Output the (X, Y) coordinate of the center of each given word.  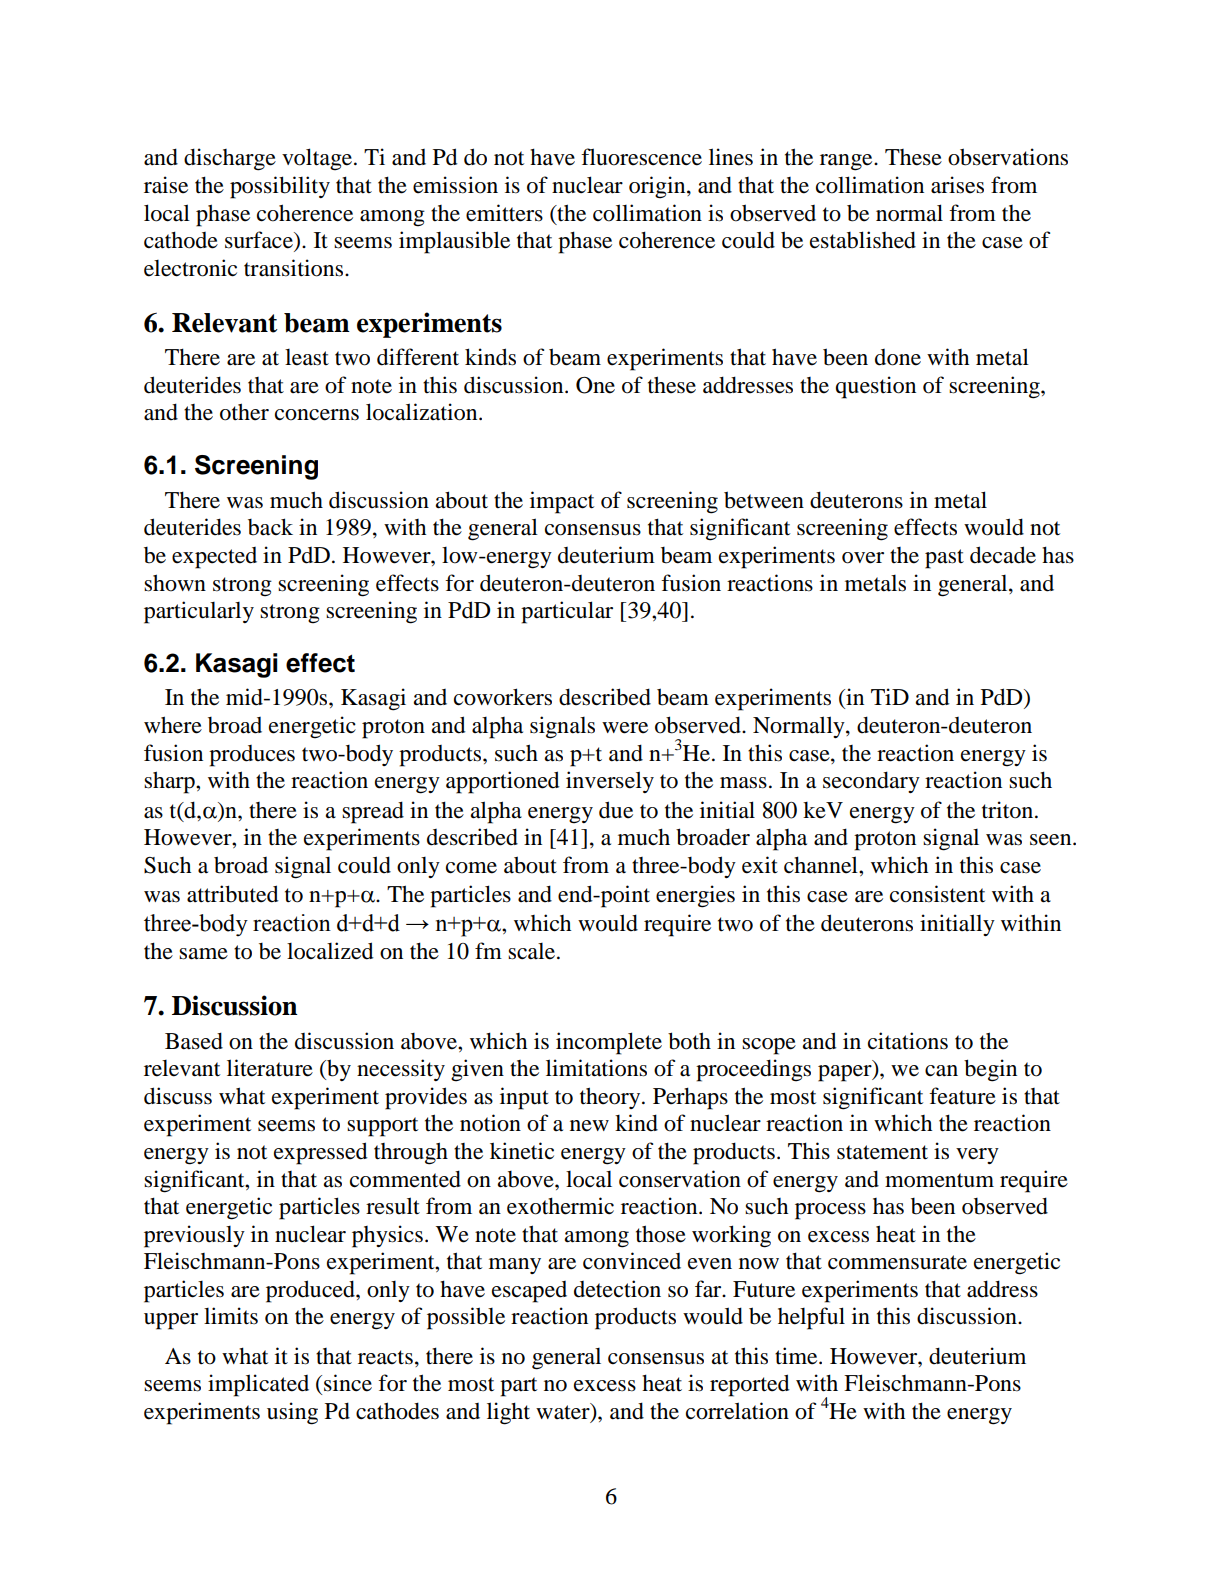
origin (658, 187)
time (797, 1356)
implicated (258, 1385)
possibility (280, 187)
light (508, 1413)
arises (957, 185)
